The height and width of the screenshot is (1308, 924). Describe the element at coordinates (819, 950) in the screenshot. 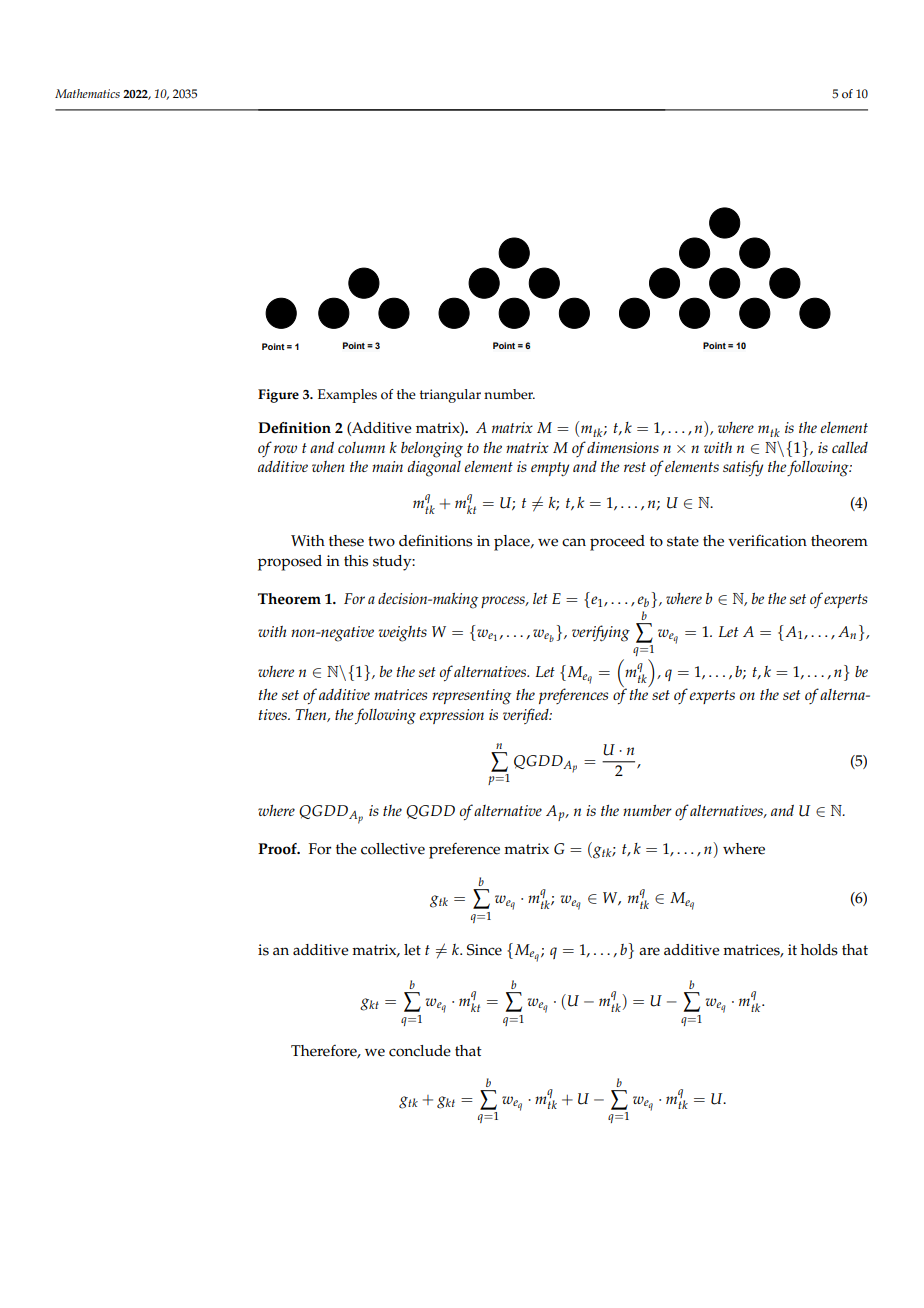

I see `holds` at that location.
